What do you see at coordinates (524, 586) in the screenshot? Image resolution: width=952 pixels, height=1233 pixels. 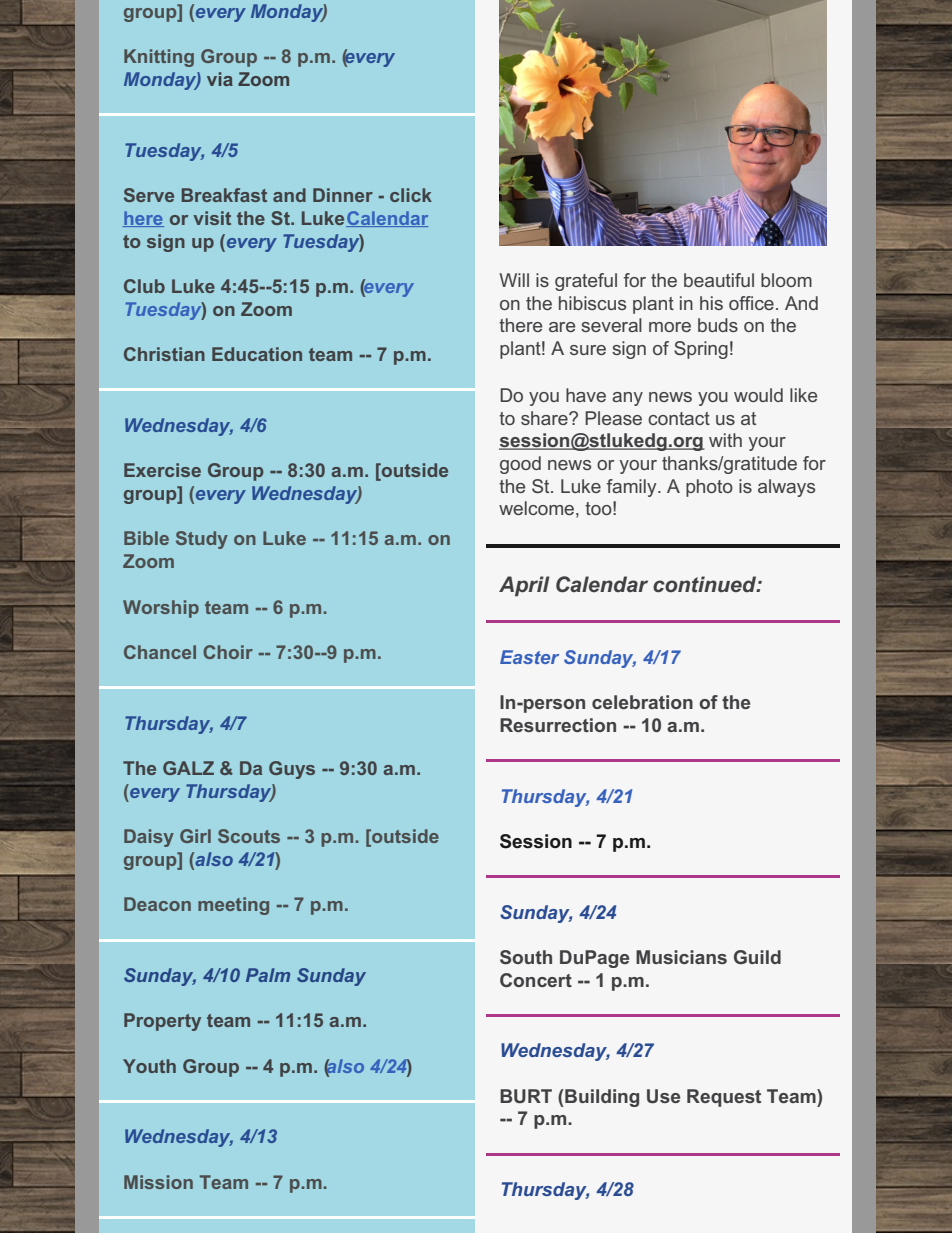 I see `April` at bounding box center [524, 586].
